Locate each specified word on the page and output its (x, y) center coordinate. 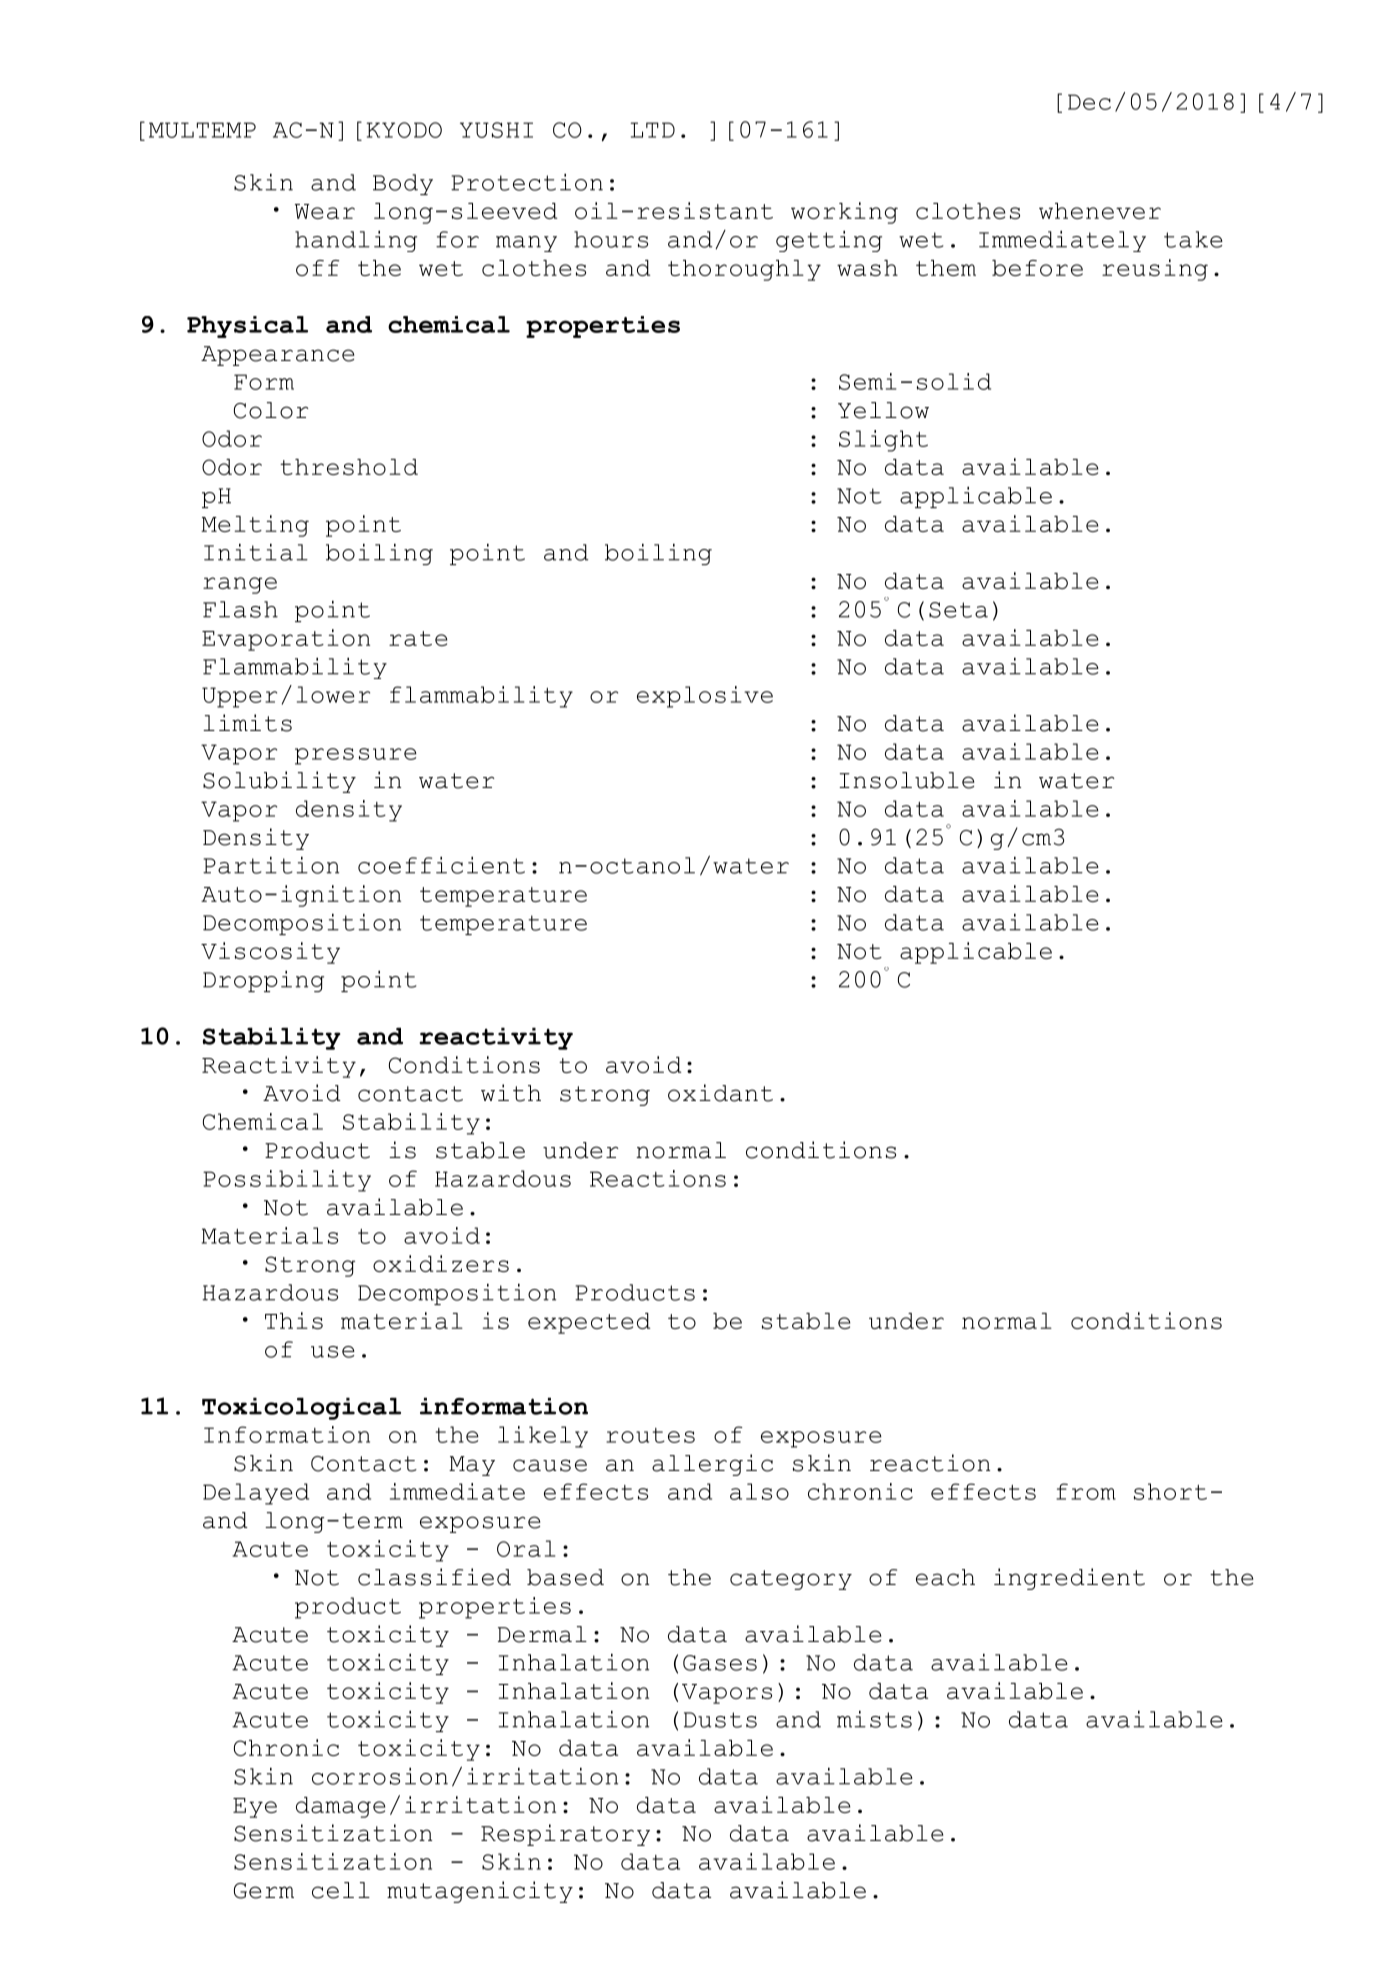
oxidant (720, 1093)
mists (874, 1719)
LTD (652, 130)
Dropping (263, 981)
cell (341, 1890)
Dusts (720, 1720)
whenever (1100, 211)
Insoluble (907, 780)
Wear (325, 211)
